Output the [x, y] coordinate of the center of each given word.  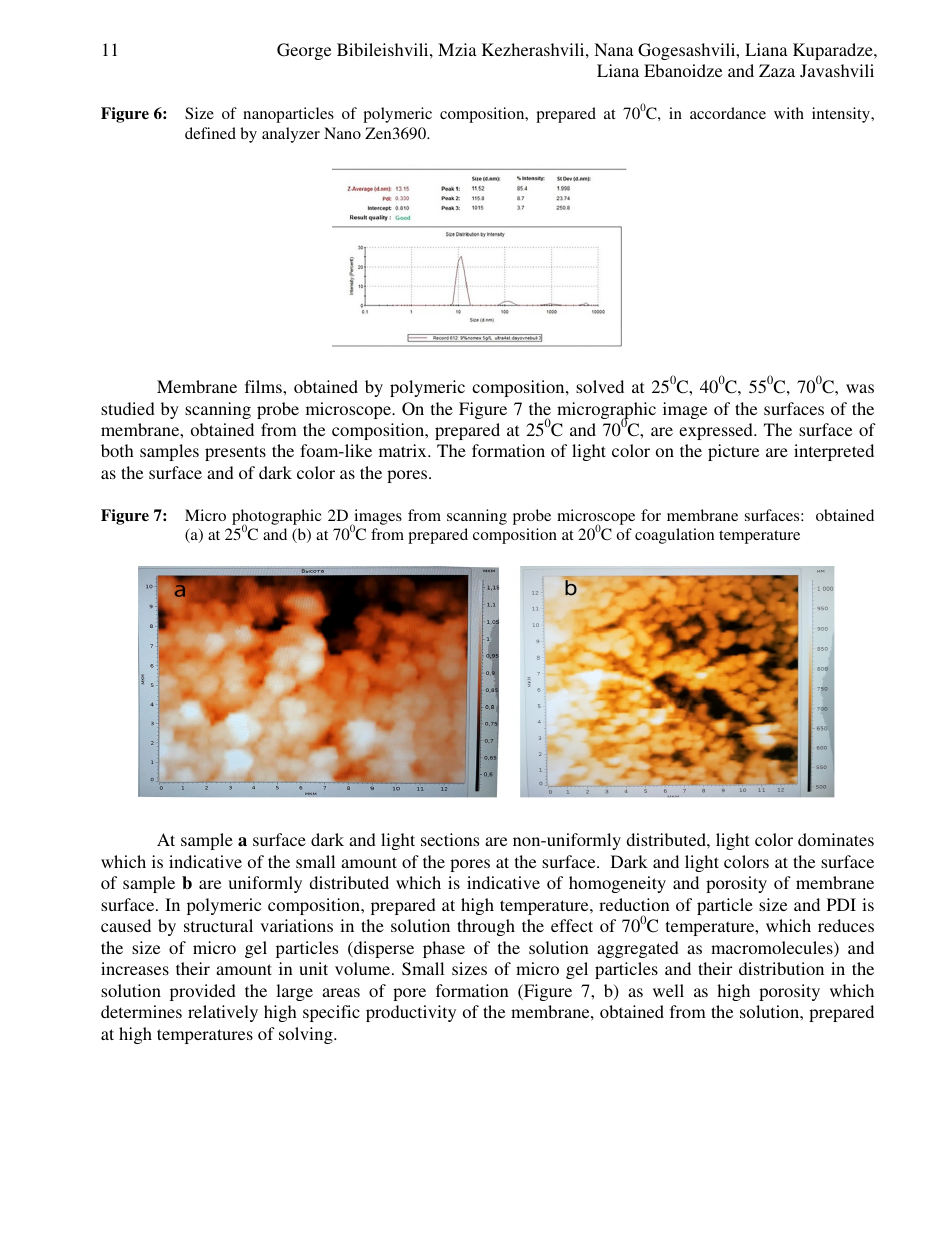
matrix [404, 450]
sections [450, 839]
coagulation [674, 536]
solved [600, 386]
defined [210, 133]
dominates [836, 839]
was [860, 388]
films [264, 386]
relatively [223, 1013]
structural [218, 925]
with [789, 113]
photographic [277, 518]
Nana [614, 49]
